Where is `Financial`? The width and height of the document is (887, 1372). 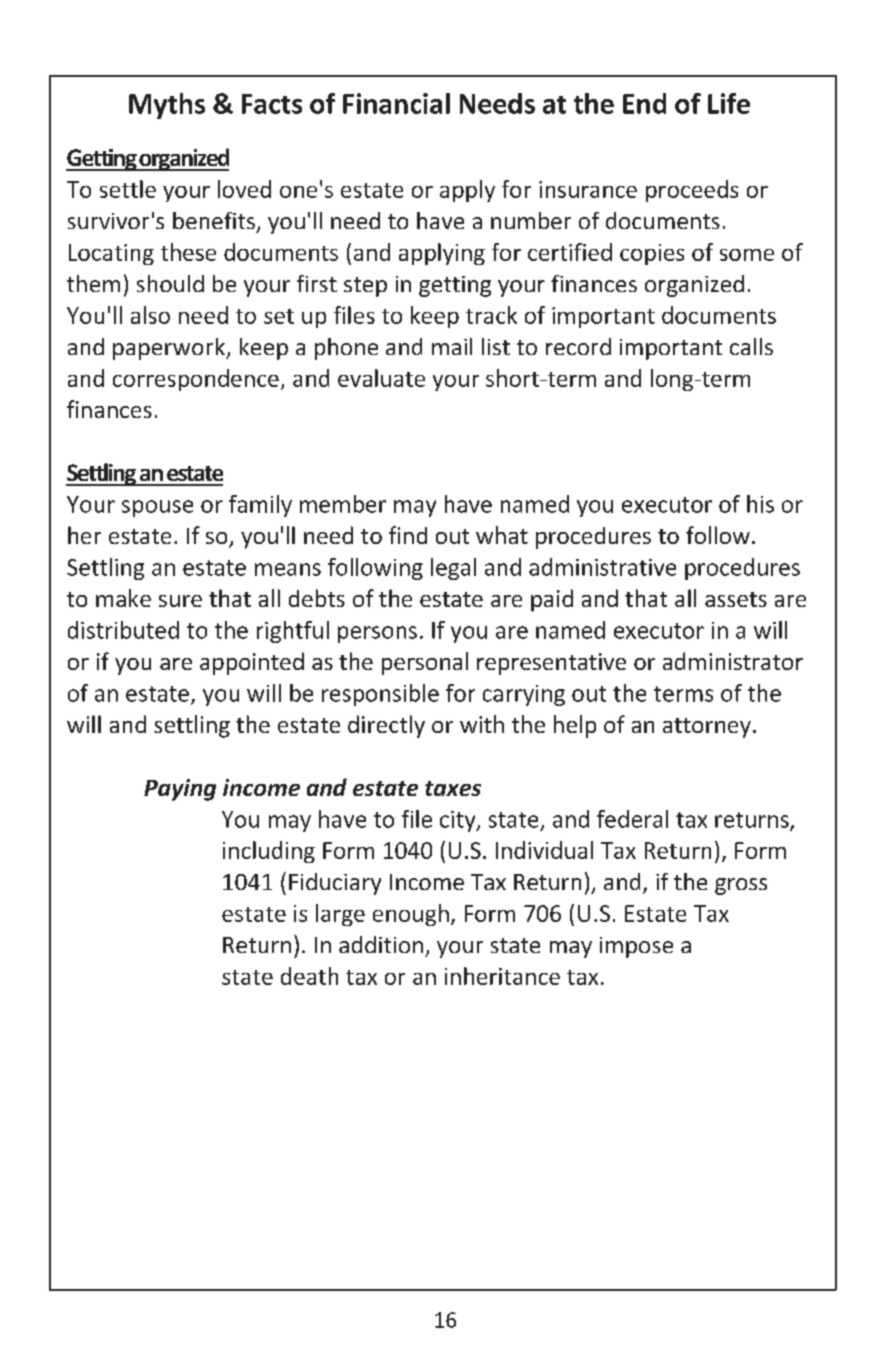
Financial is located at coordinates (396, 103).
